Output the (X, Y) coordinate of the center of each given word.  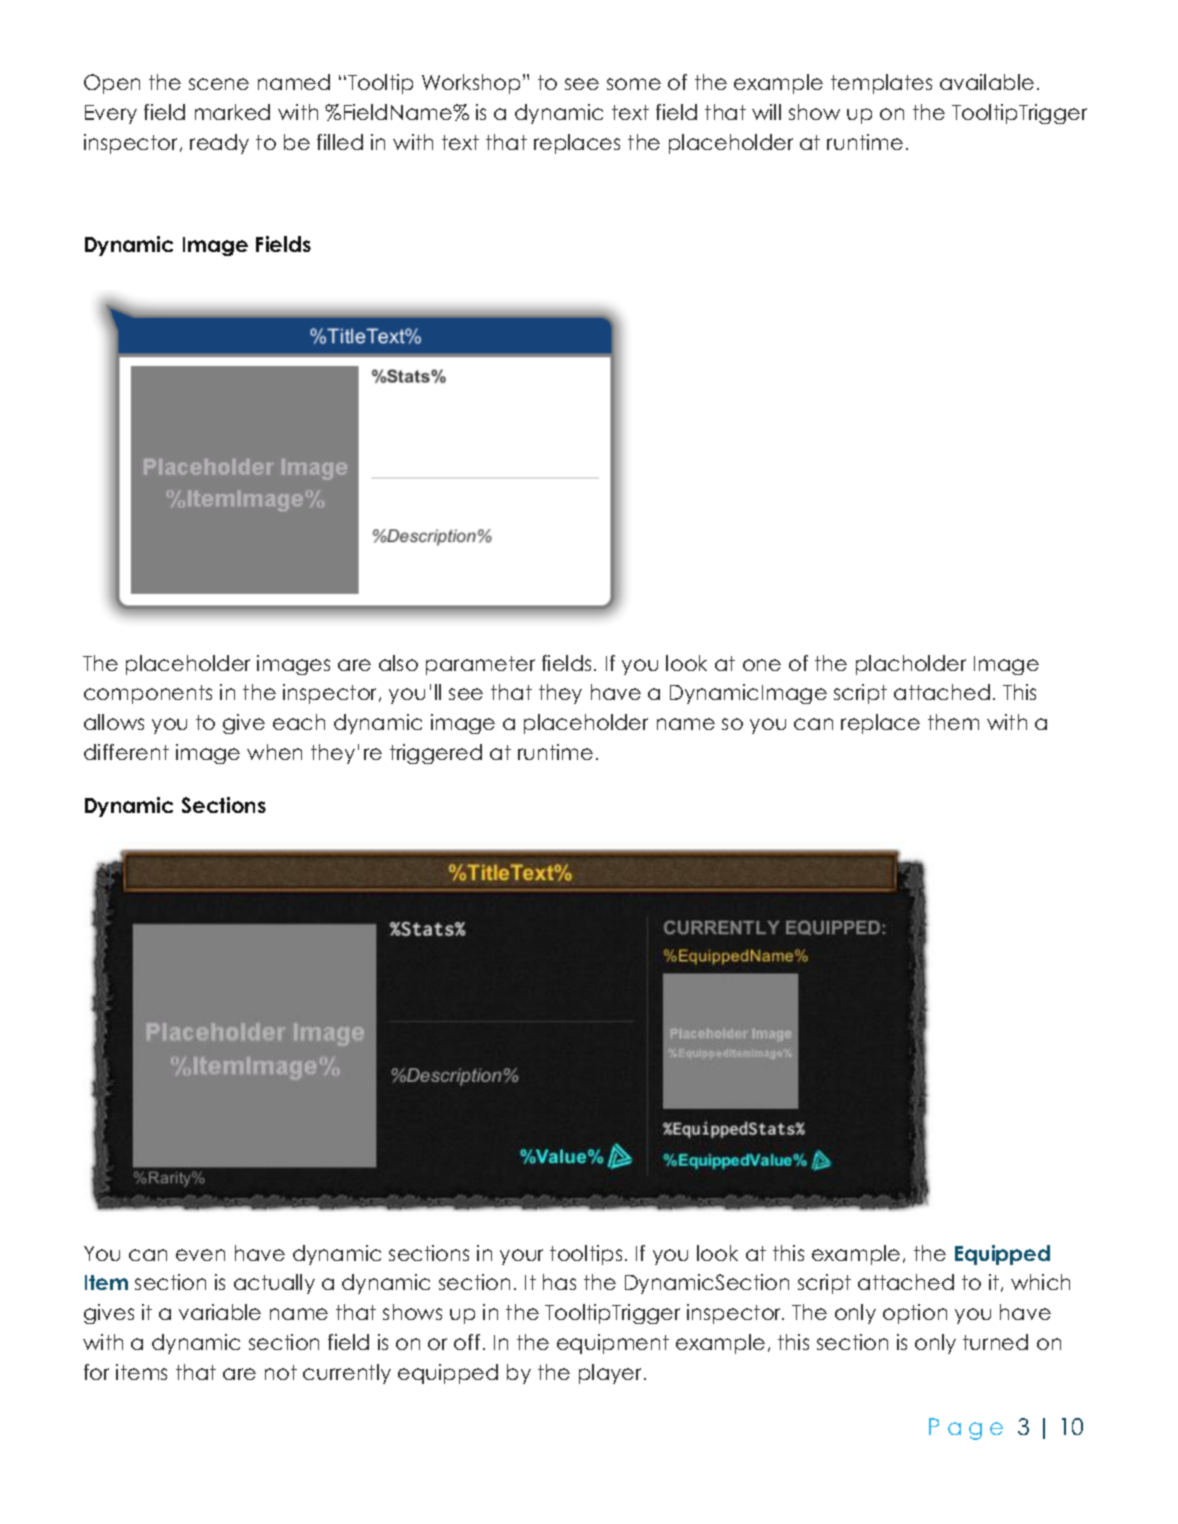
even (200, 1255)
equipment (613, 1344)
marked (232, 112)
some (634, 84)
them (953, 722)
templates (881, 84)
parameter (480, 665)
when (274, 752)
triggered (436, 754)
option (915, 1314)
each (299, 722)
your (521, 1257)
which (1040, 1282)
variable (220, 1312)
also (398, 663)
